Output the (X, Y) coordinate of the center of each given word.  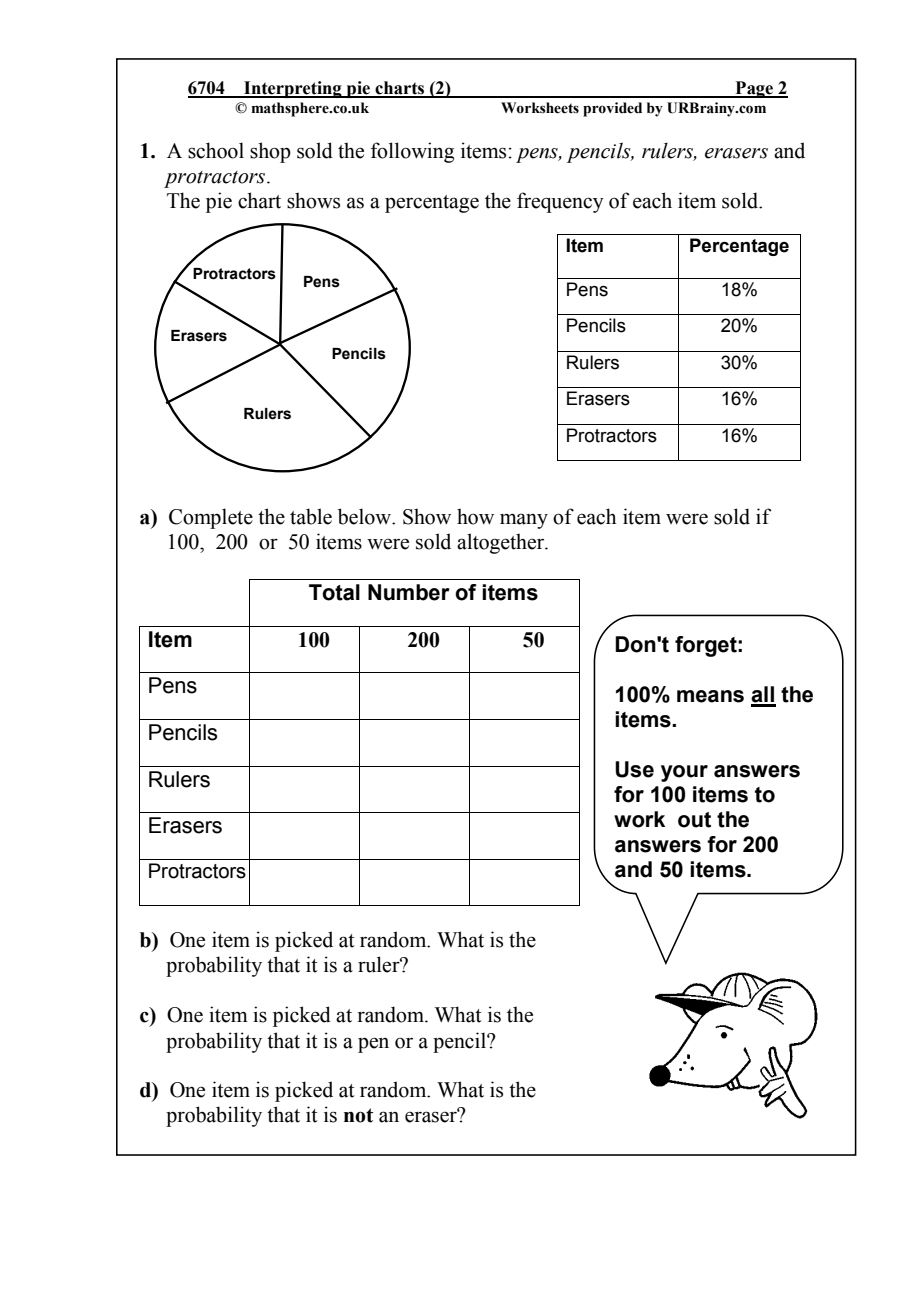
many (524, 521)
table (311, 516)
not (358, 1115)
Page (754, 89)
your (684, 773)
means (710, 696)
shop (270, 152)
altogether (502, 543)
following (412, 152)
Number (409, 592)
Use (634, 769)
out (694, 820)
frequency (560, 202)
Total (334, 592)
